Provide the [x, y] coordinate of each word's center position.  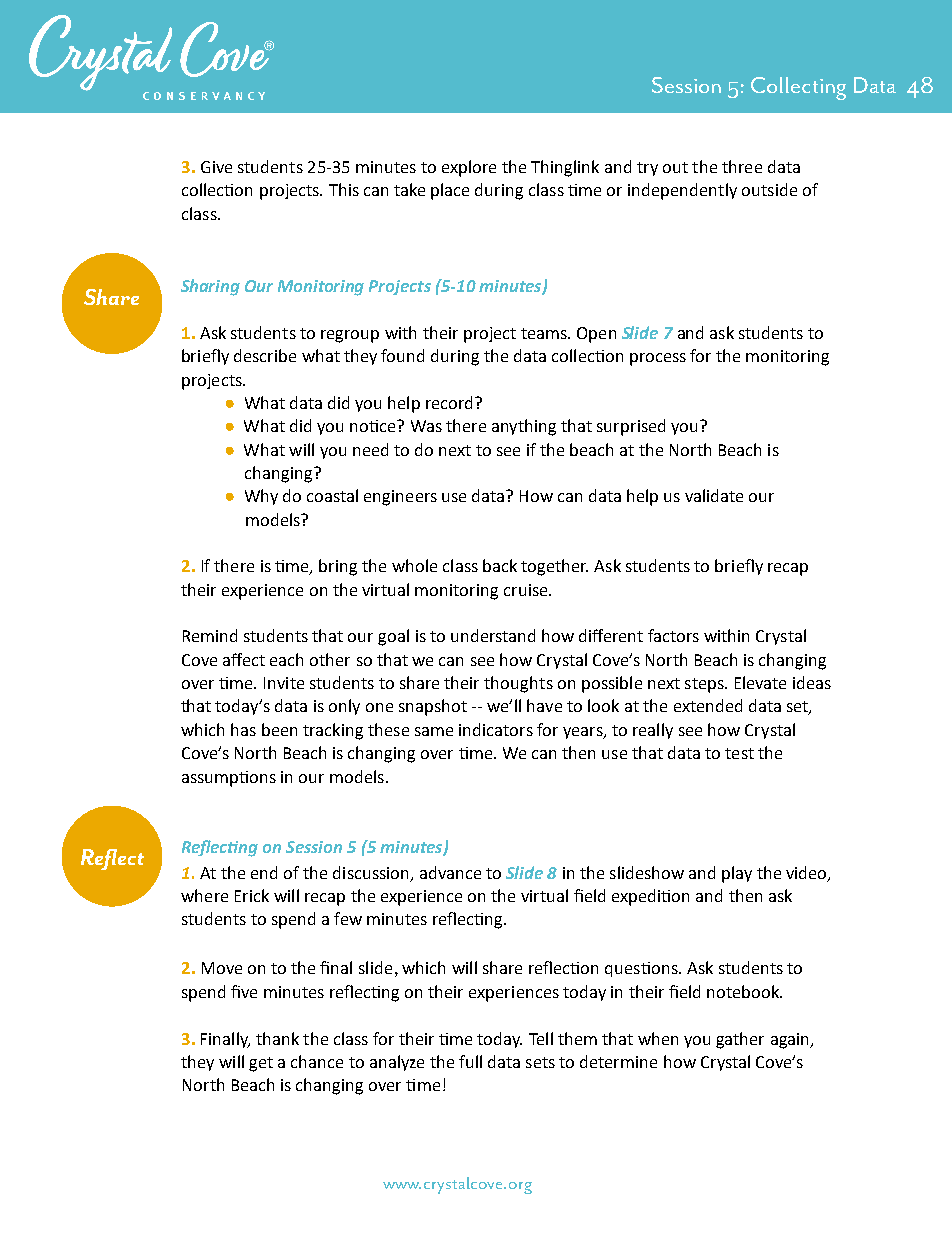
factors [673, 635]
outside [769, 189]
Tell [541, 1038]
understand [493, 635]
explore [469, 168]
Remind [210, 635]
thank [277, 1038]
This [344, 189]
